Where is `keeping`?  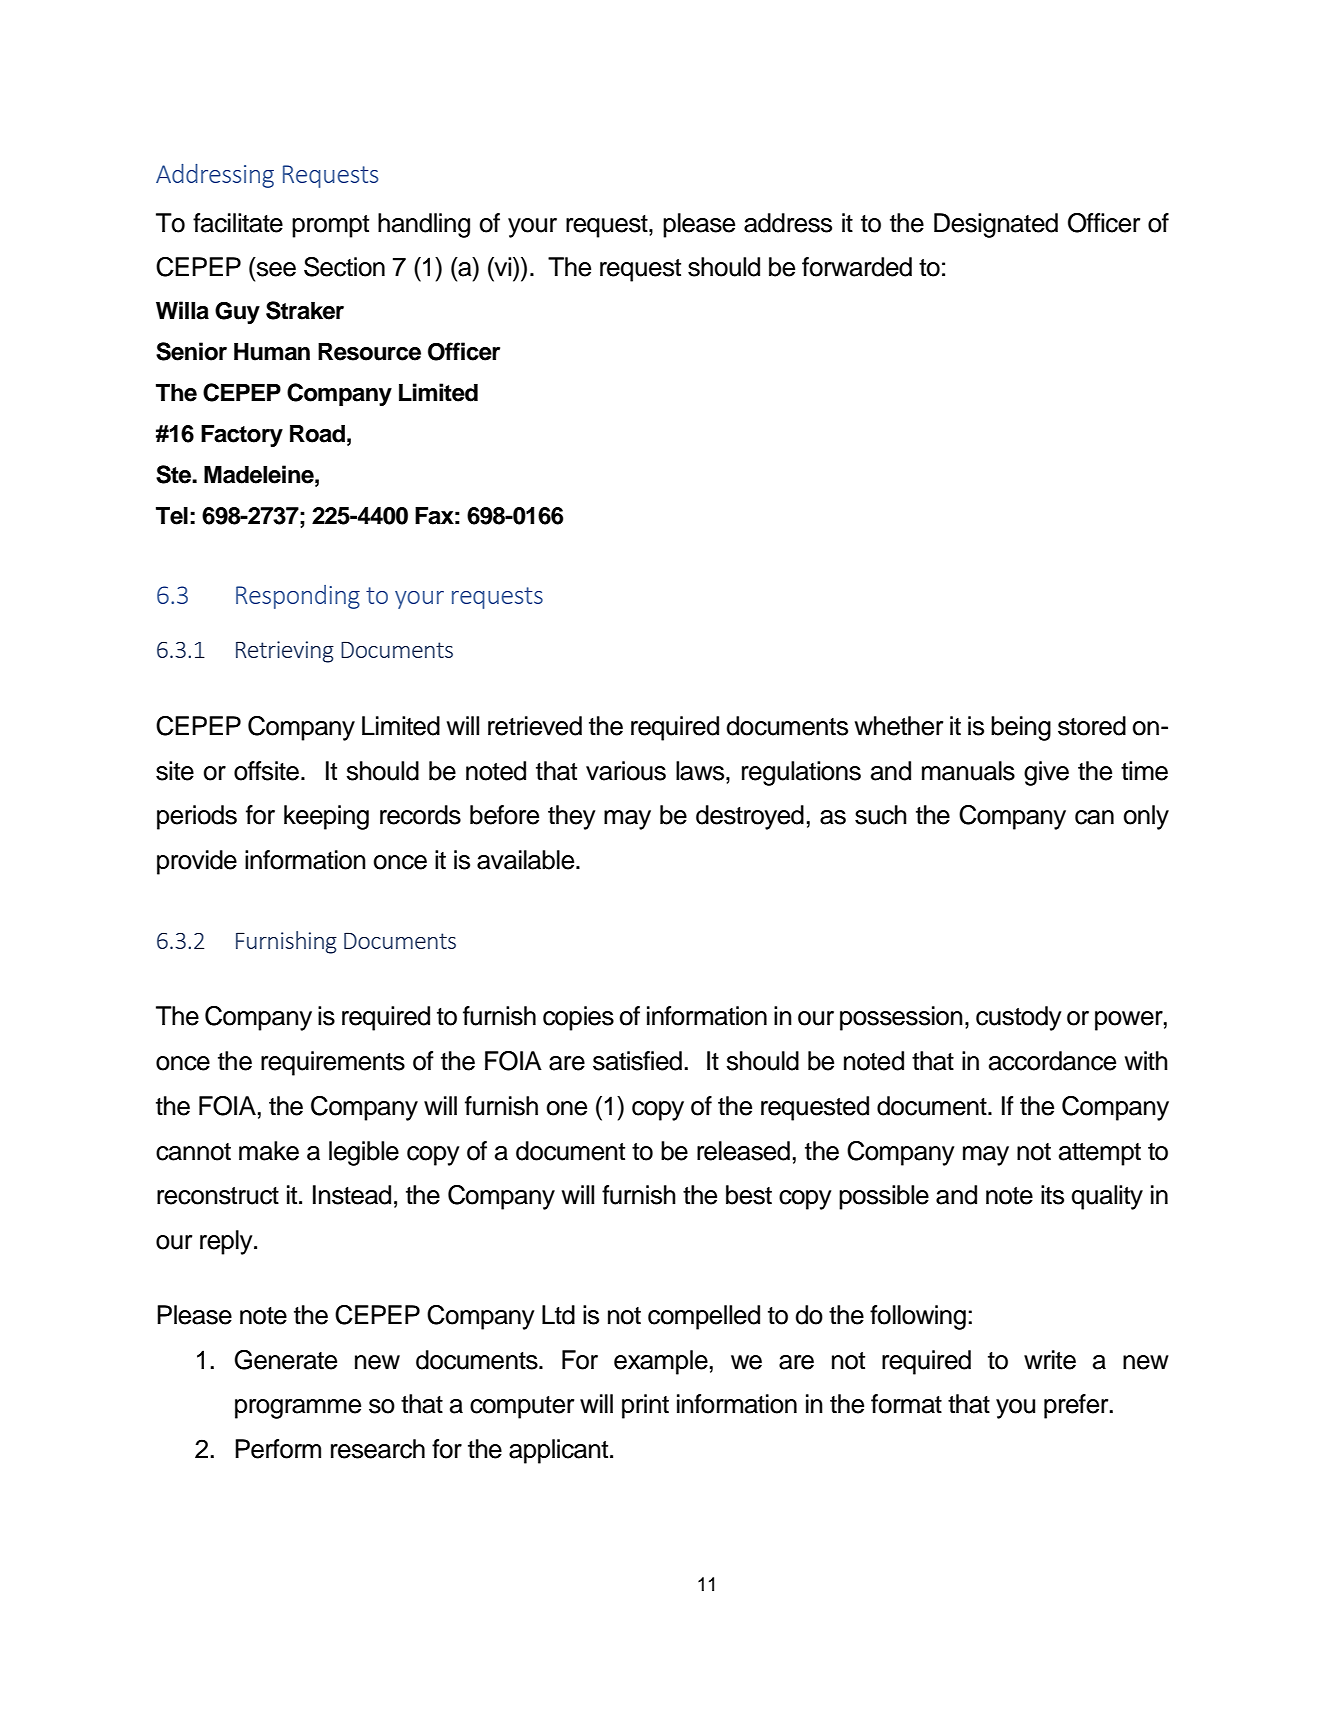 keeping is located at coordinates (326, 817).
